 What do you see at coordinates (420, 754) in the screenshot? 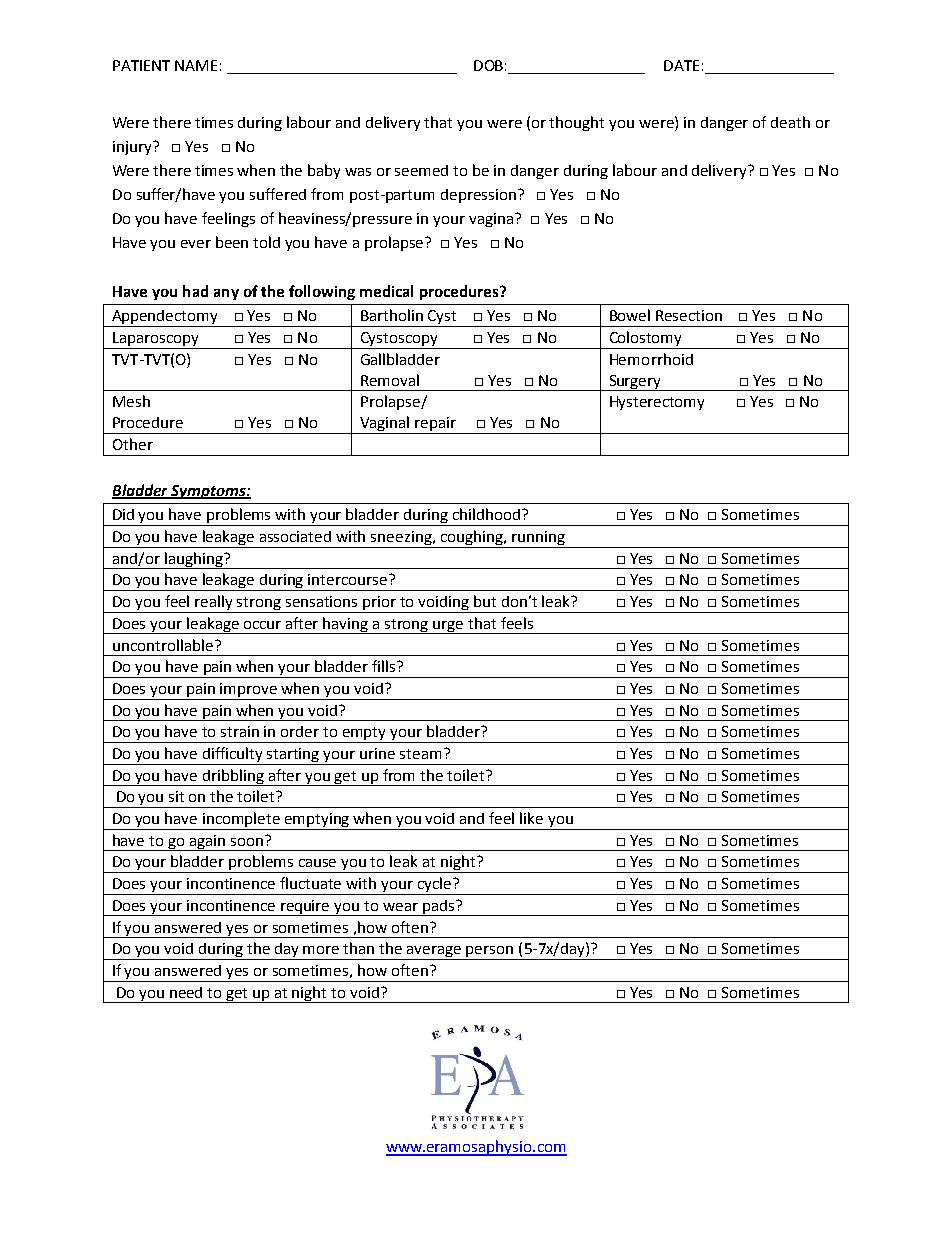
I see `steam` at bounding box center [420, 754].
